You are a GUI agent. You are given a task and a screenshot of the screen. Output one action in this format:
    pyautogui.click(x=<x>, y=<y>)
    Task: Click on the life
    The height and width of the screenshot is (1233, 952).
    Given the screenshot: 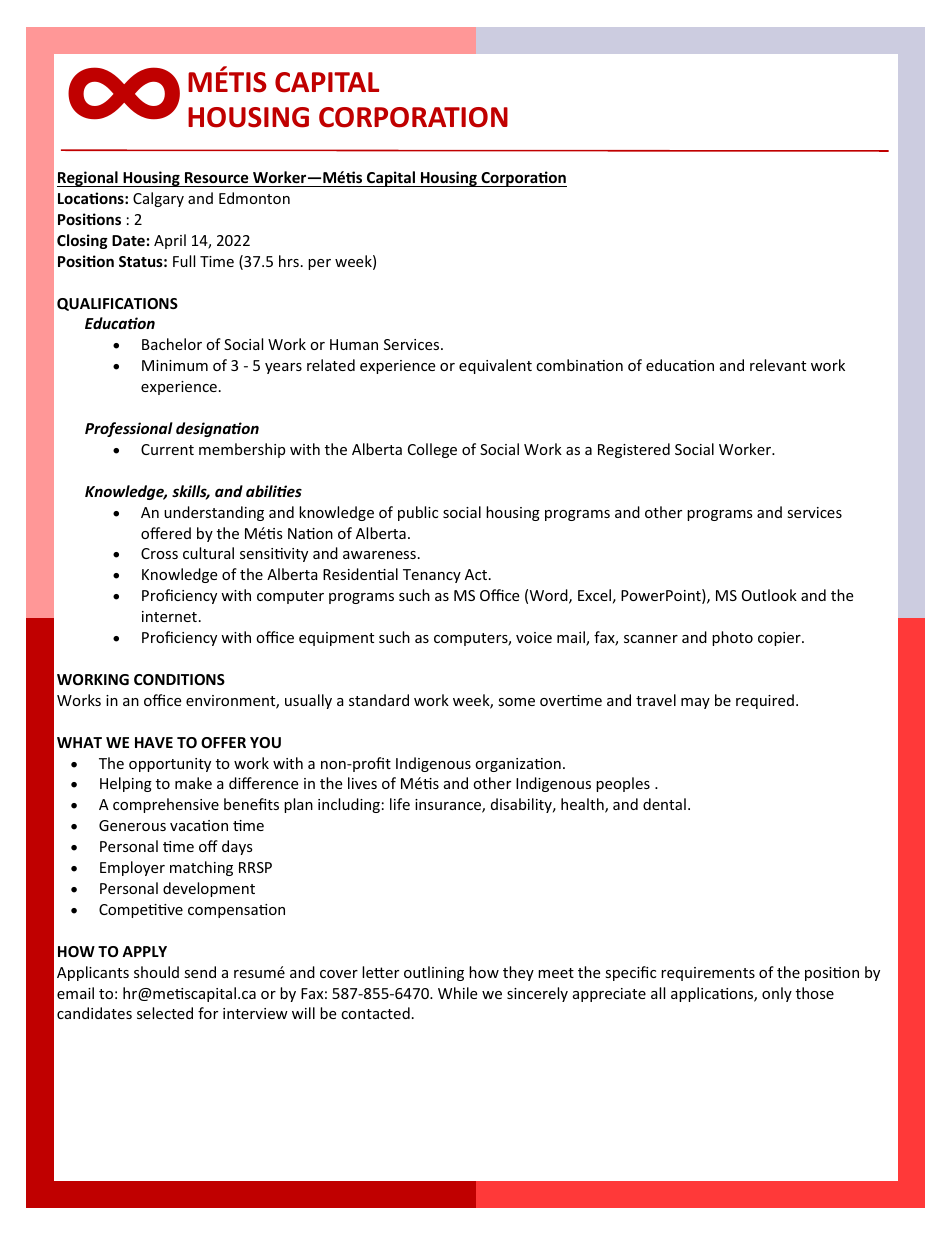 What is the action you would take?
    pyautogui.click(x=400, y=804)
